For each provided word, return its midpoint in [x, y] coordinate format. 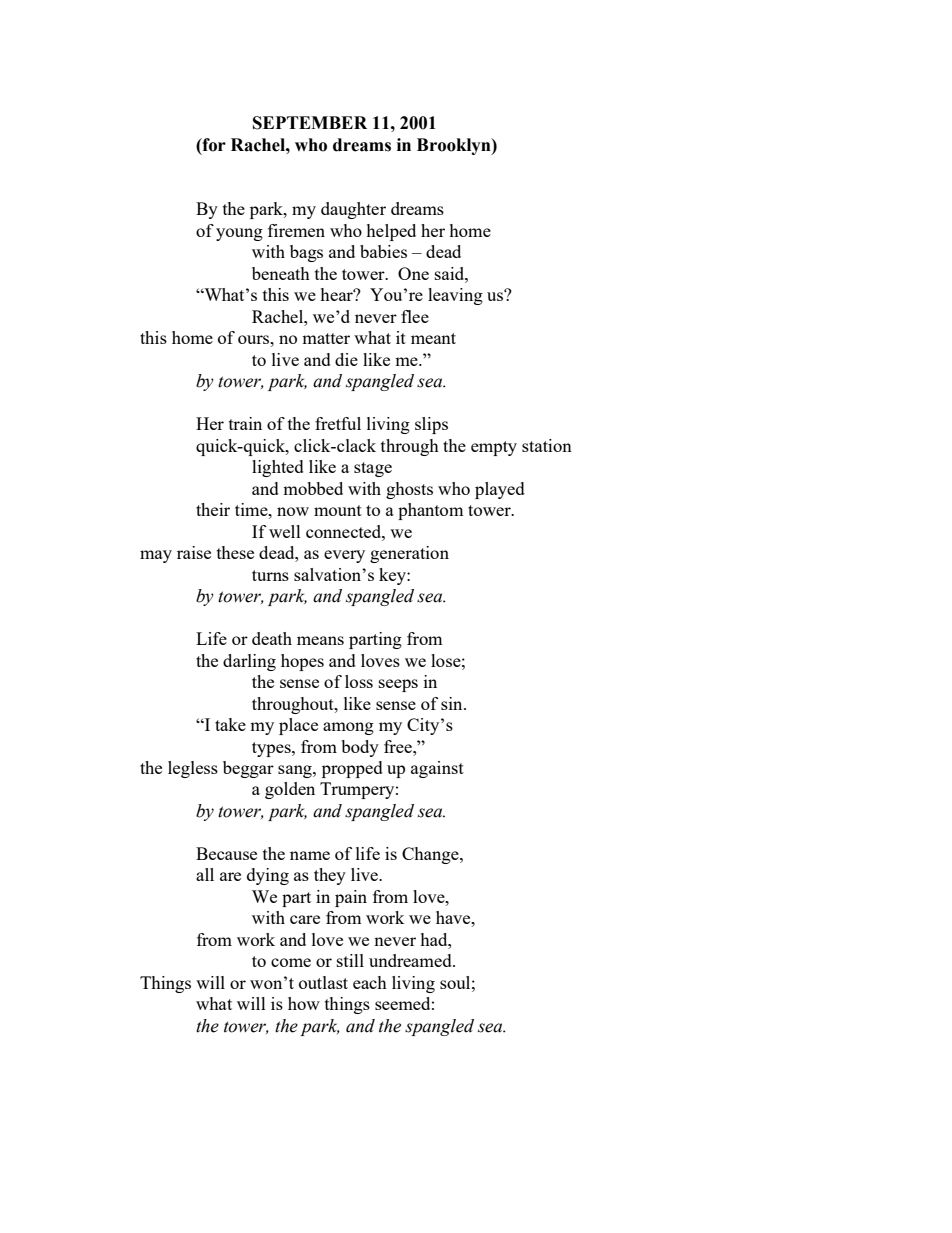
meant [433, 338]
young [239, 234]
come [291, 962]
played [500, 490]
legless [193, 769]
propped [352, 769]
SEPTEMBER [310, 123]
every [344, 556]
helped [391, 232]
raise [194, 552]
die [346, 359]
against [437, 769]
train [245, 423]
